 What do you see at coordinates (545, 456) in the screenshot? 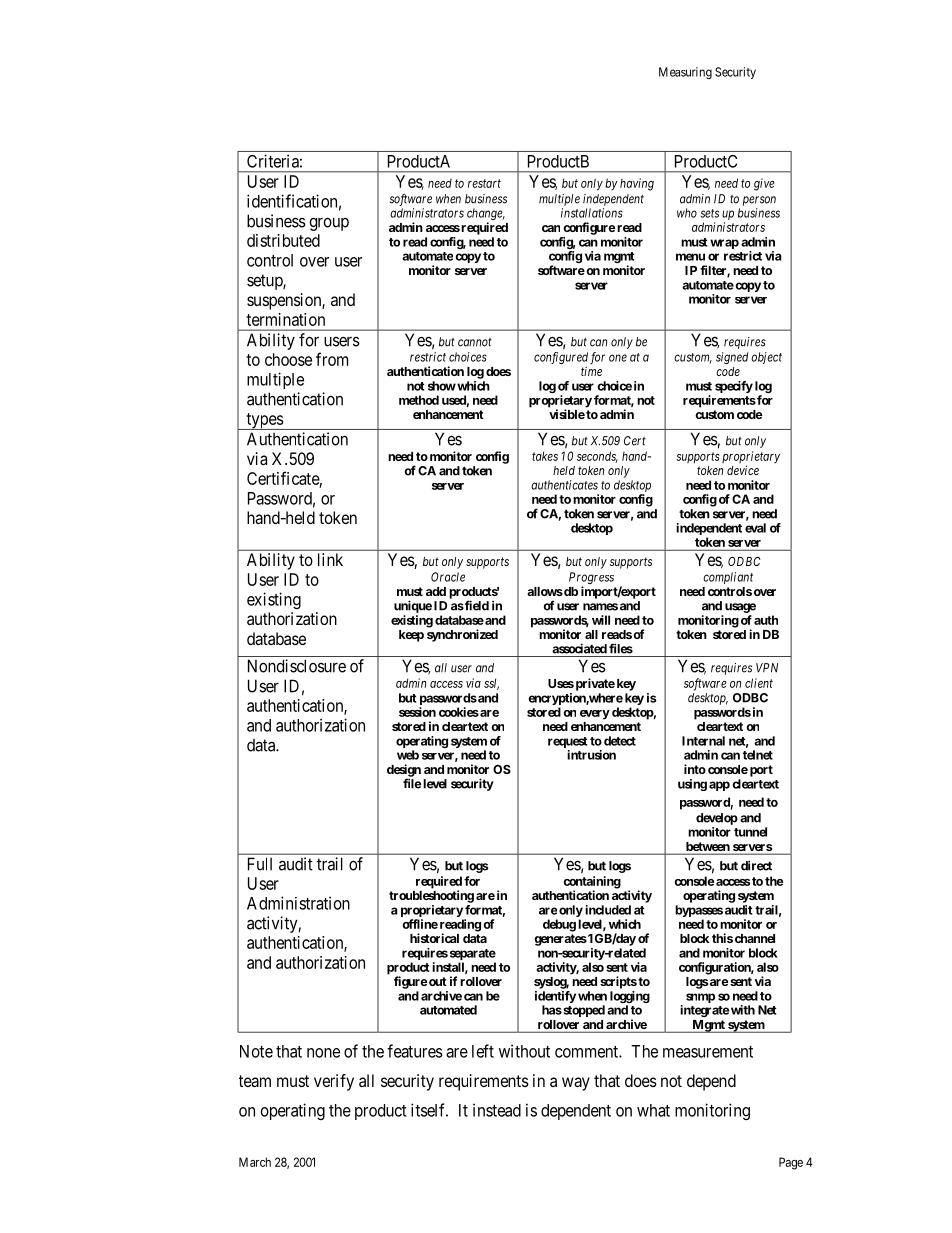
I see `takes` at bounding box center [545, 456].
